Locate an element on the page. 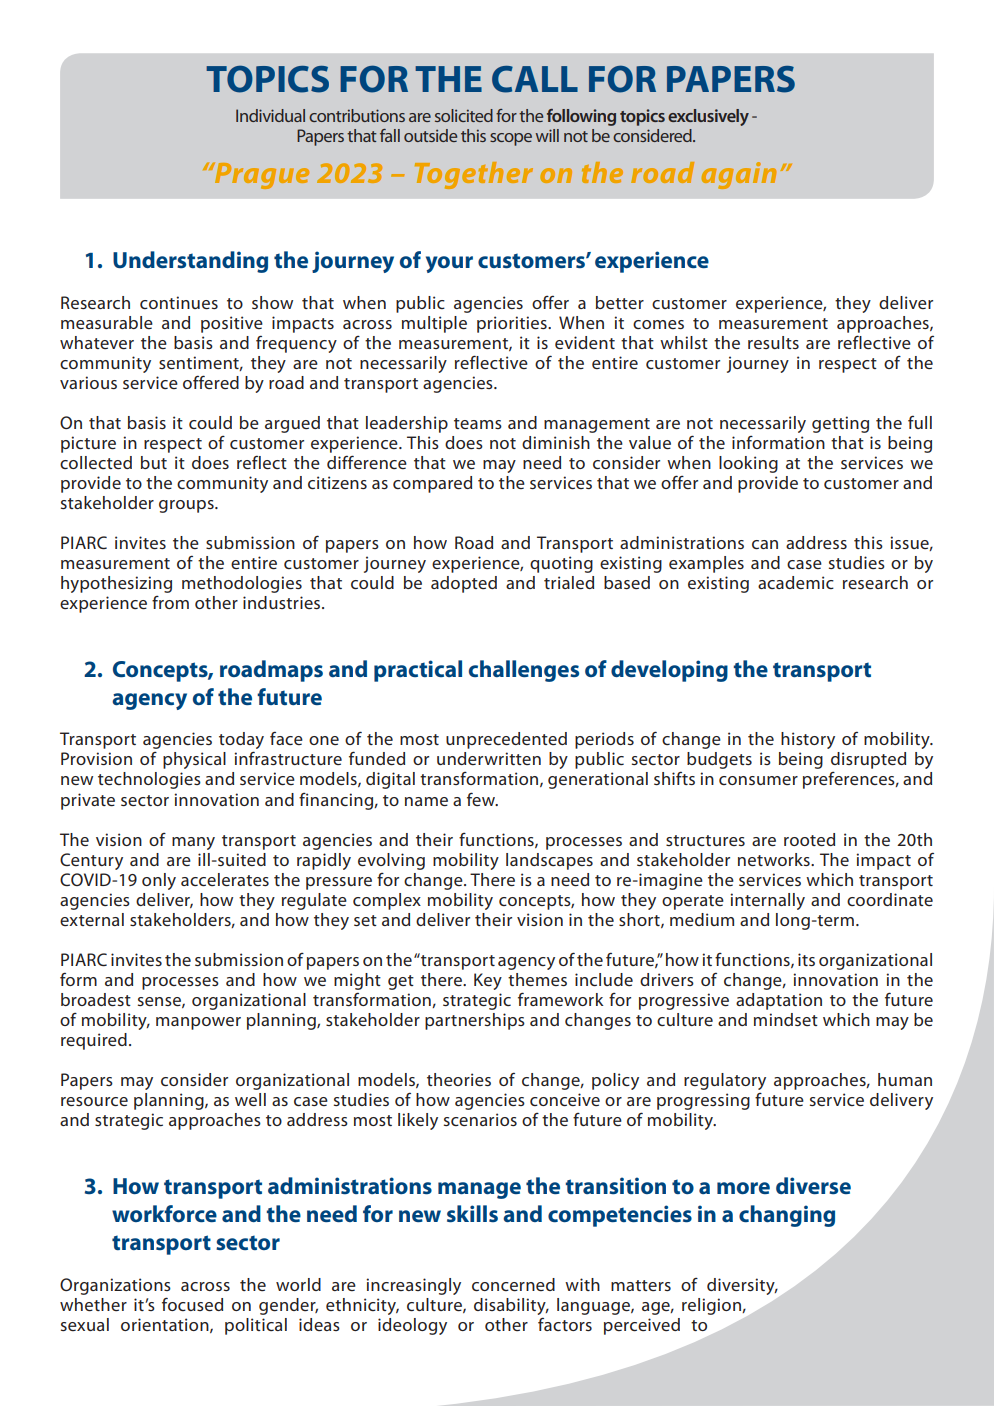 This image has width=994, height=1406. concerned is located at coordinates (513, 1284).
